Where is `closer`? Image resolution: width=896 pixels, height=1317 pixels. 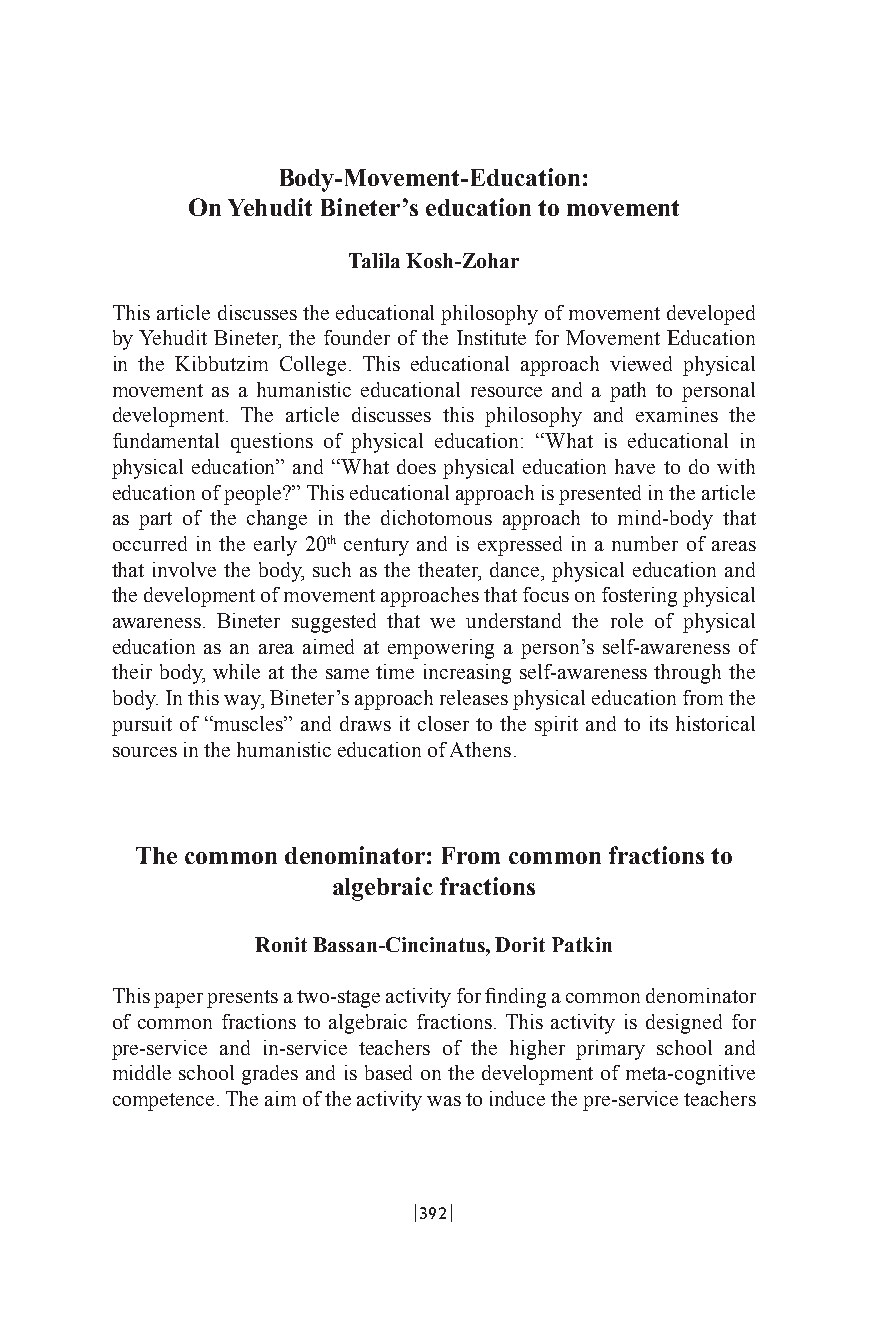
closer is located at coordinates (443, 723).
